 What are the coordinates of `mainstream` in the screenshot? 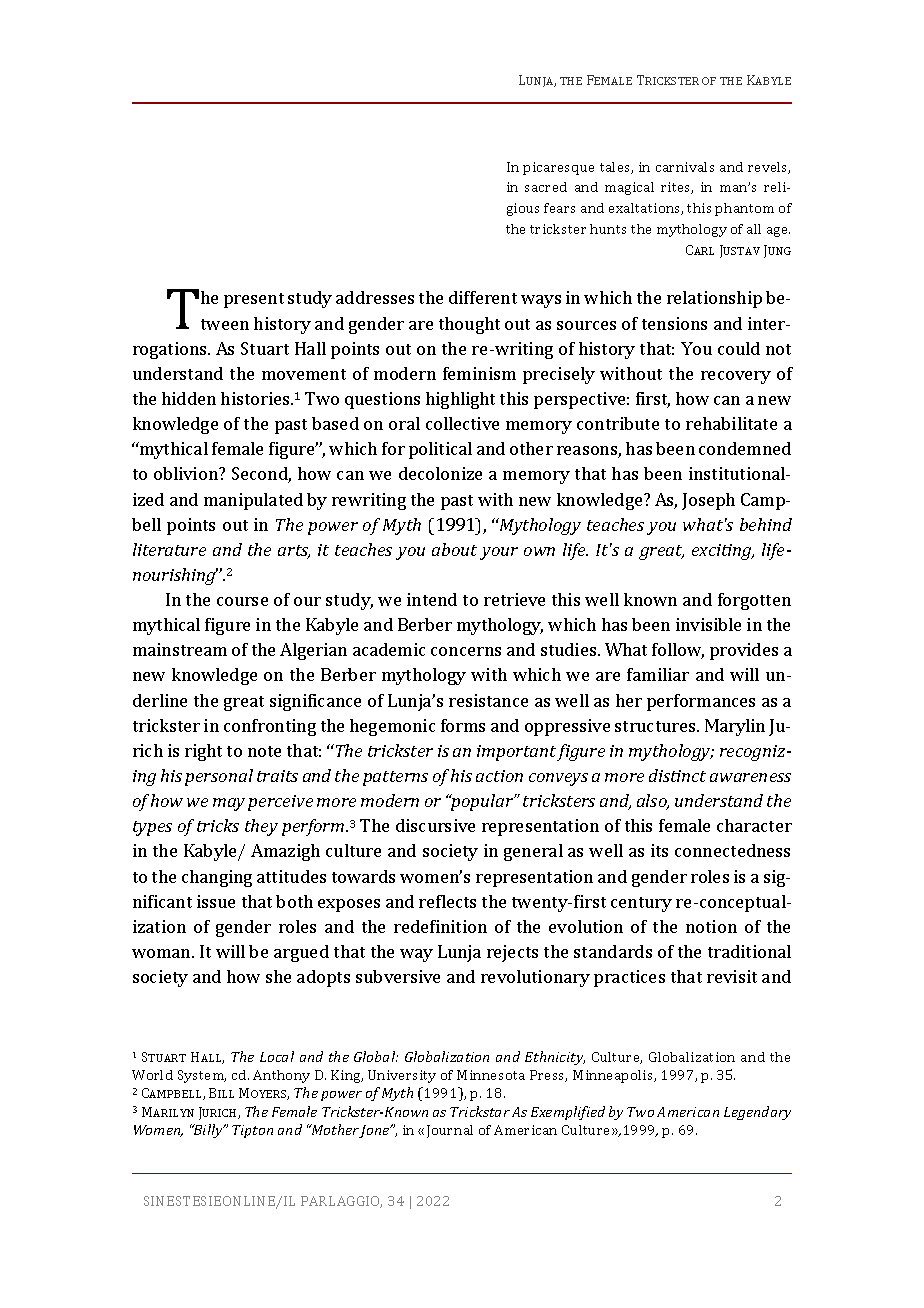 It's located at (180, 649).
